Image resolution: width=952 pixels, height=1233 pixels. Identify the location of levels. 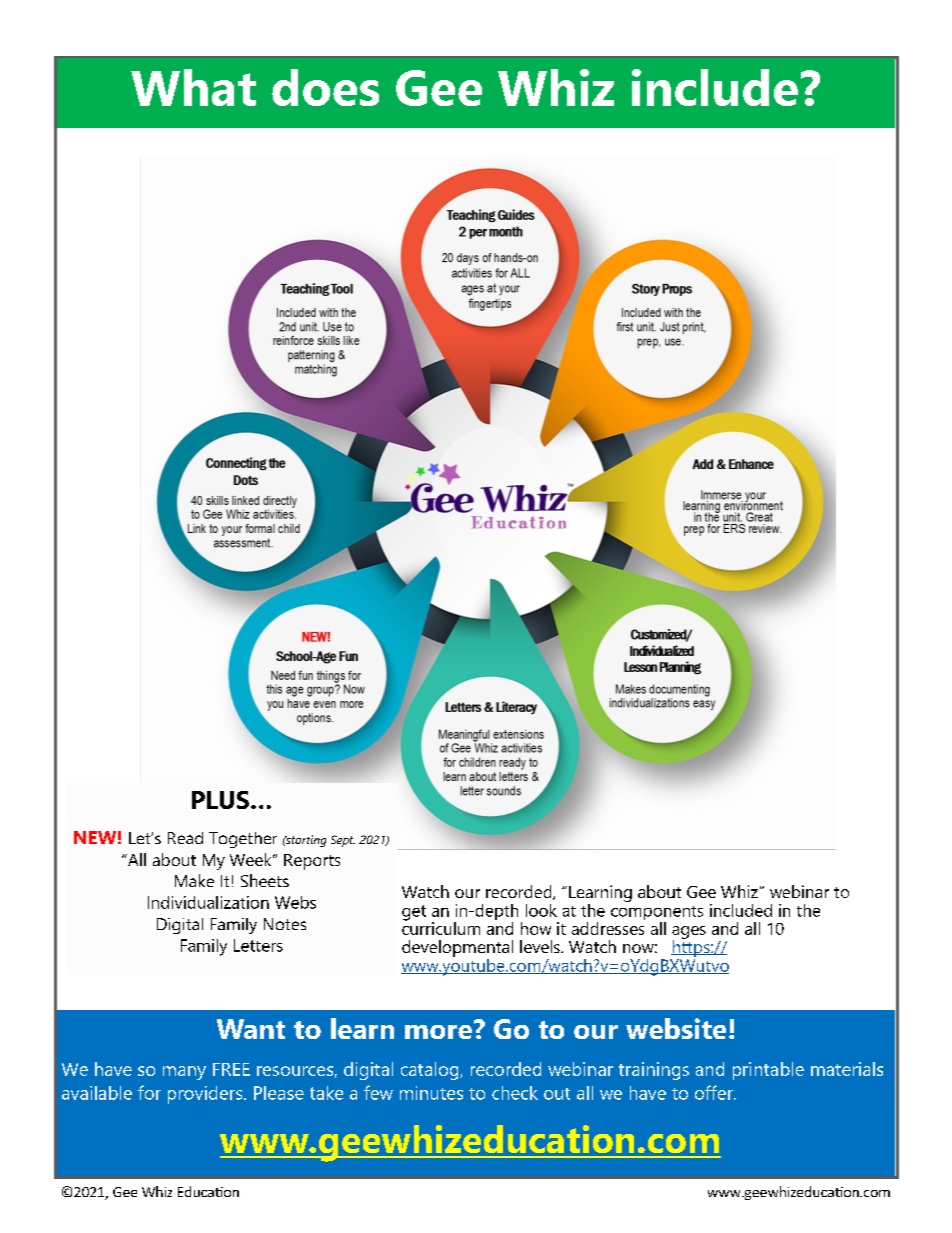
(541, 946).
